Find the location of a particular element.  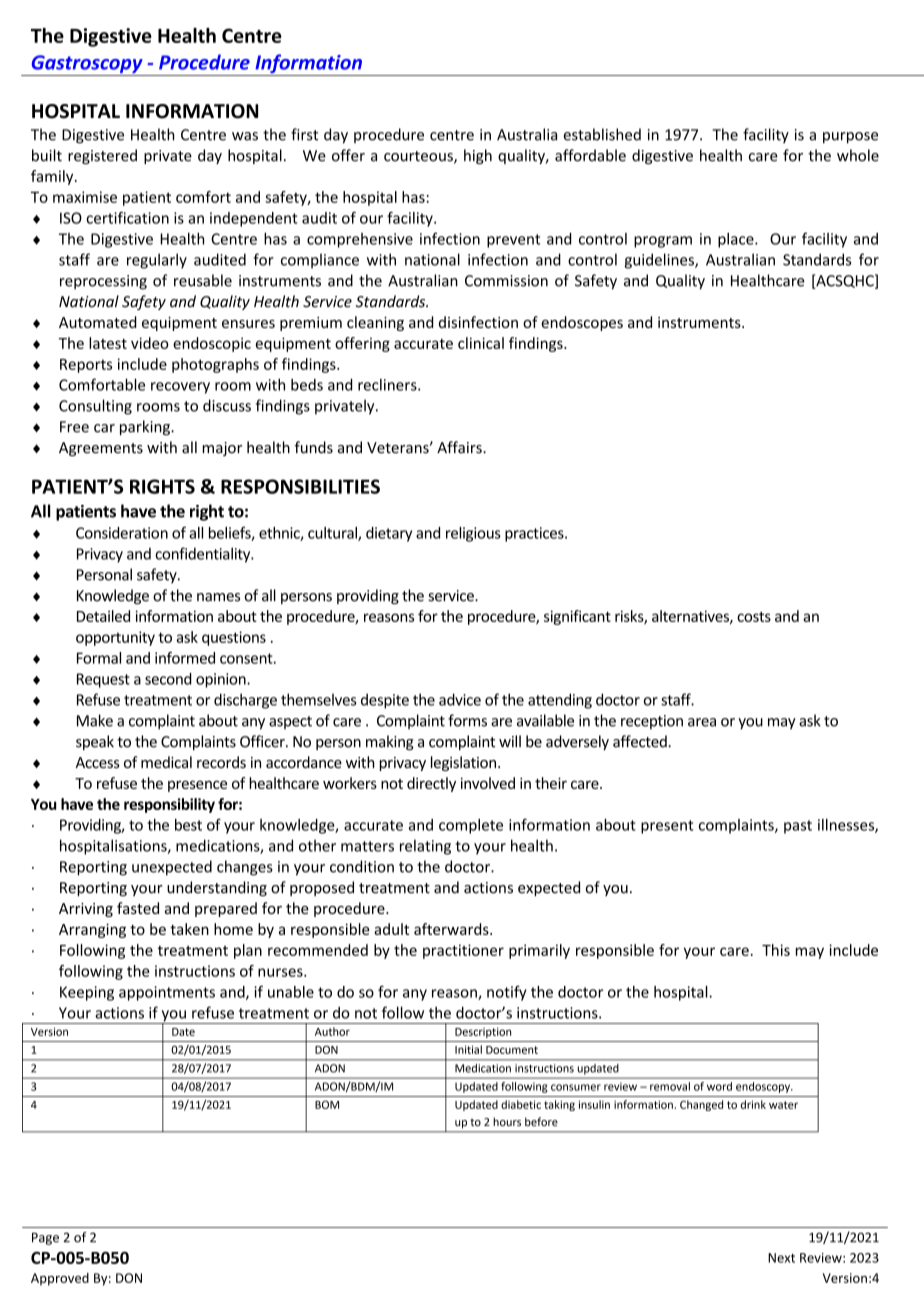

Agreements is located at coordinates (101, 449).
